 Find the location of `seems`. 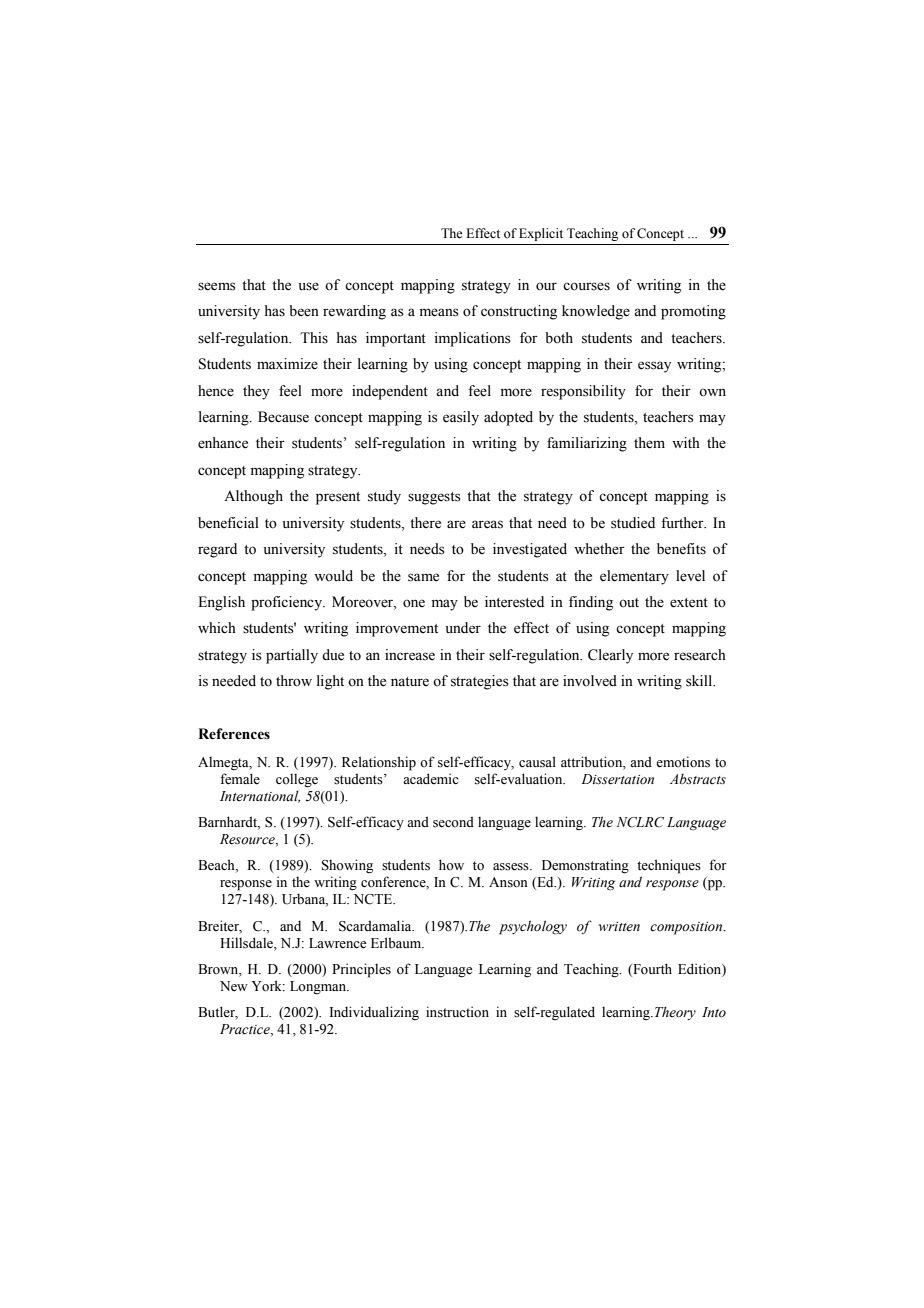

seems is located at coordinates (217, 286).
